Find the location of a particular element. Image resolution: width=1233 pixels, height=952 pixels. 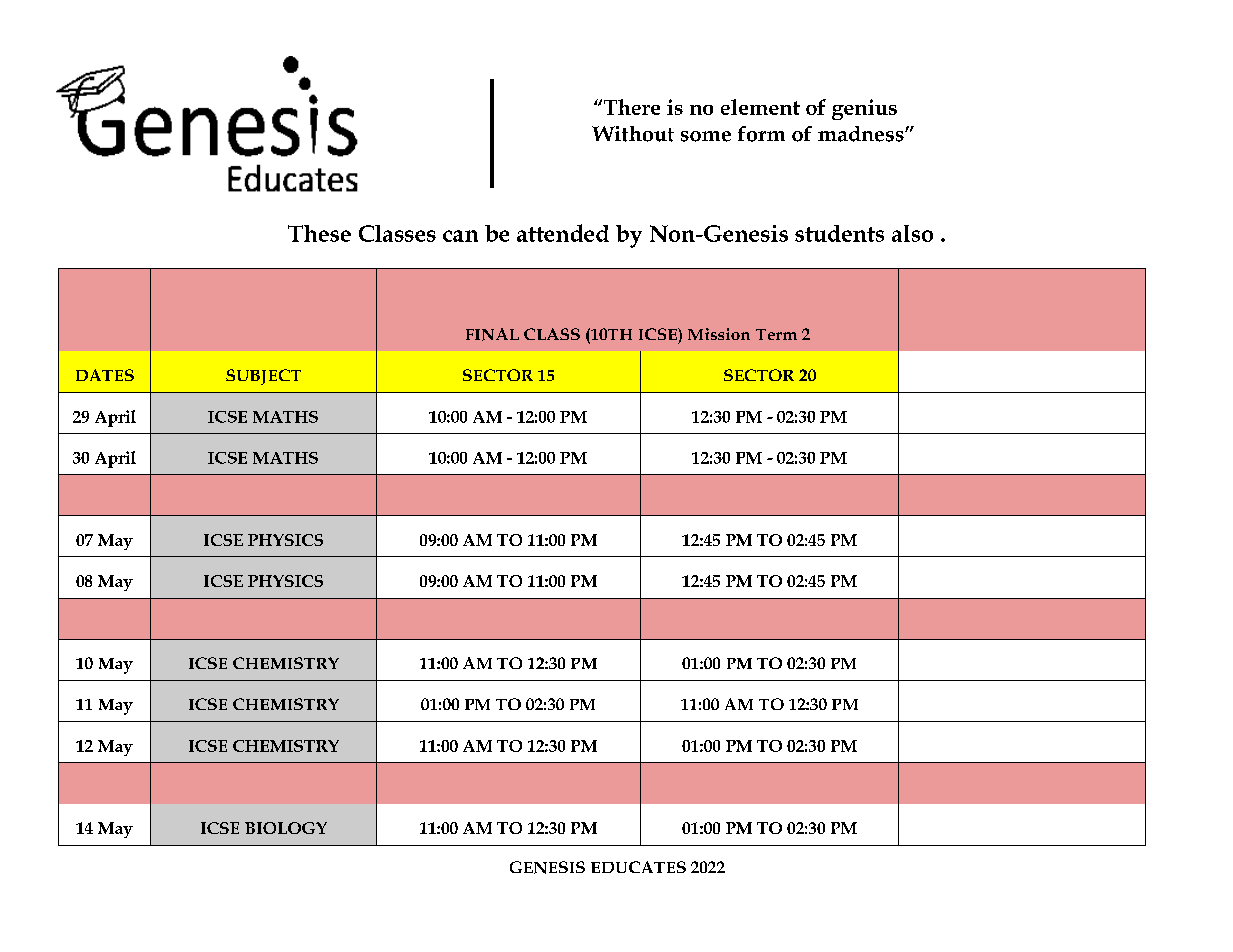

can is located at coordinates (460, 236).
